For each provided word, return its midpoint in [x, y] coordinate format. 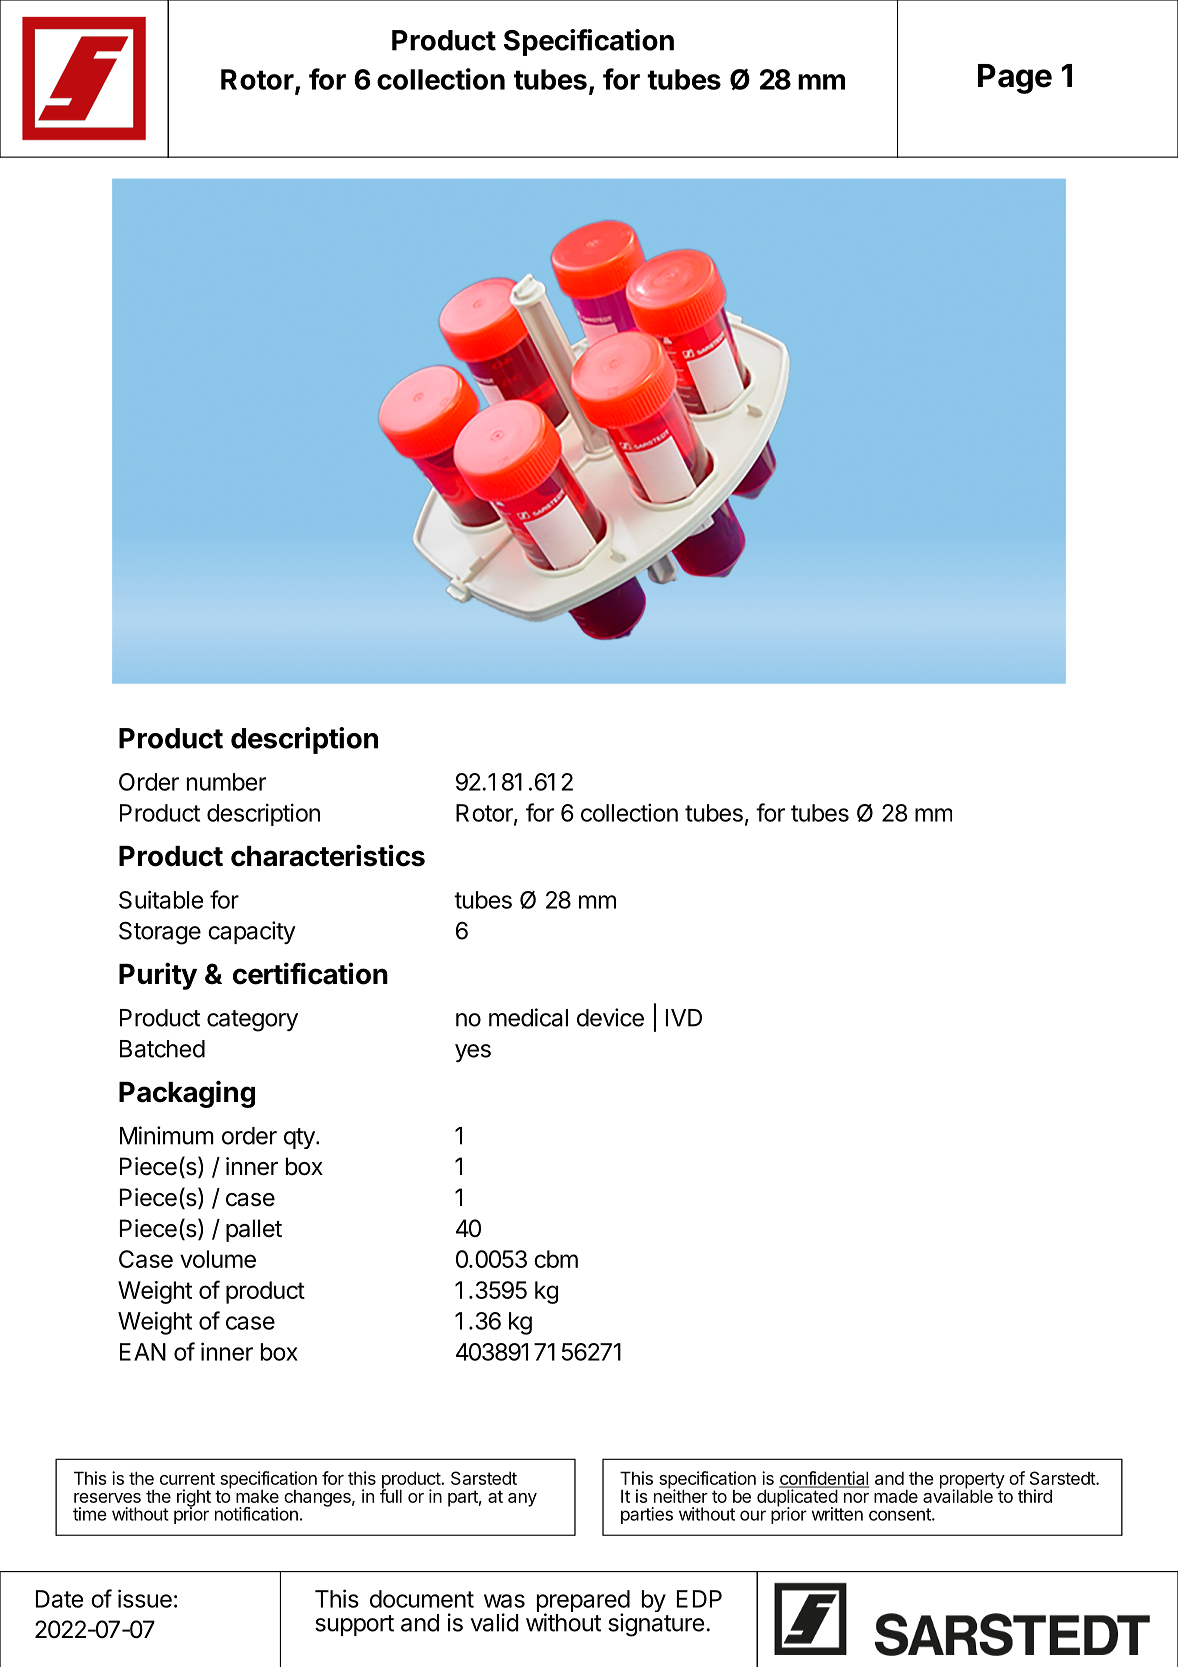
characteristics [328, 855]
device [610, 1017]
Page [1015, 79]
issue [145, 1598]
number [226, 782]
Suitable [161, 899]
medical [528, 1017]
